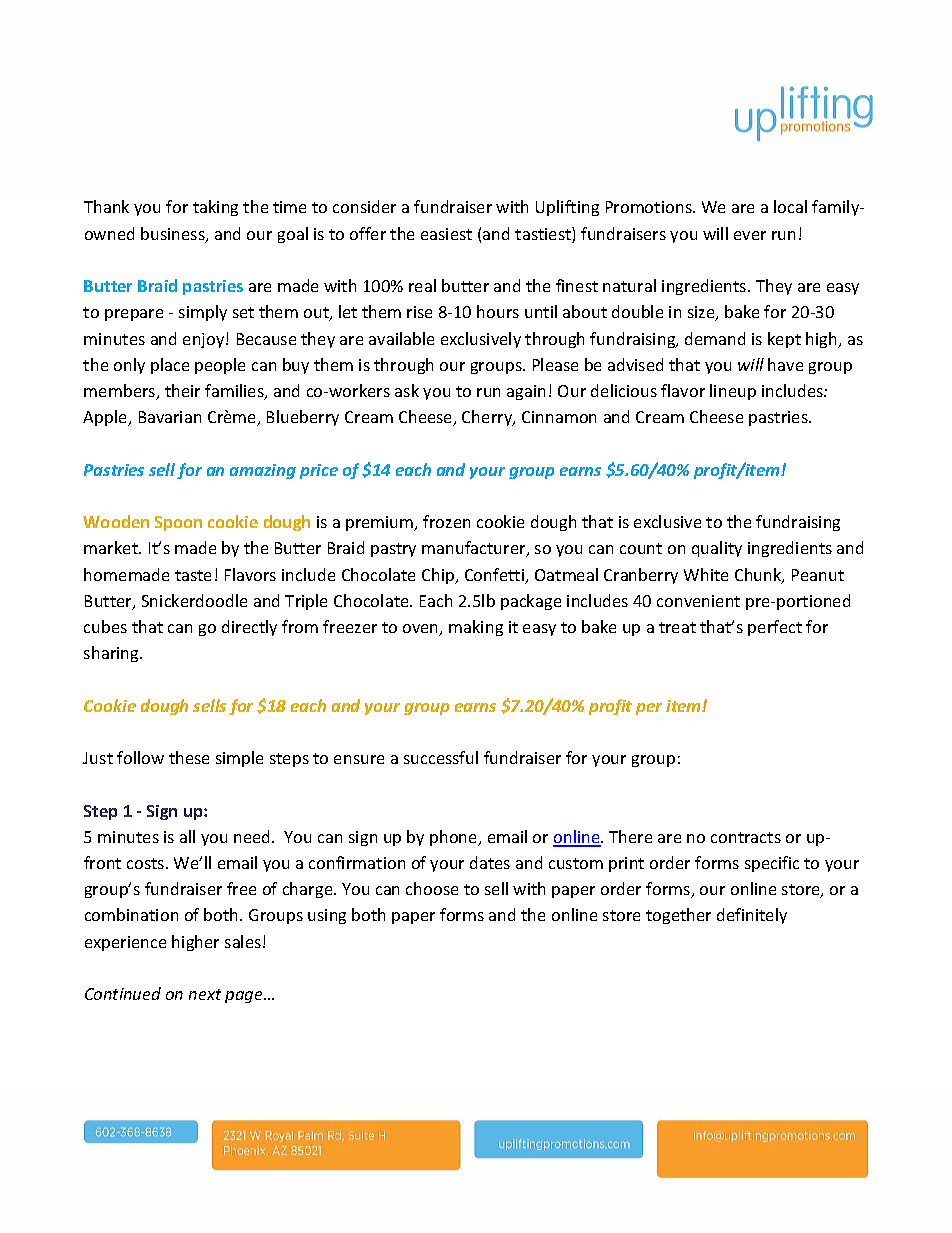  Describe the element at coordinates (215, 208) in the page. I see `taking` at that location.
